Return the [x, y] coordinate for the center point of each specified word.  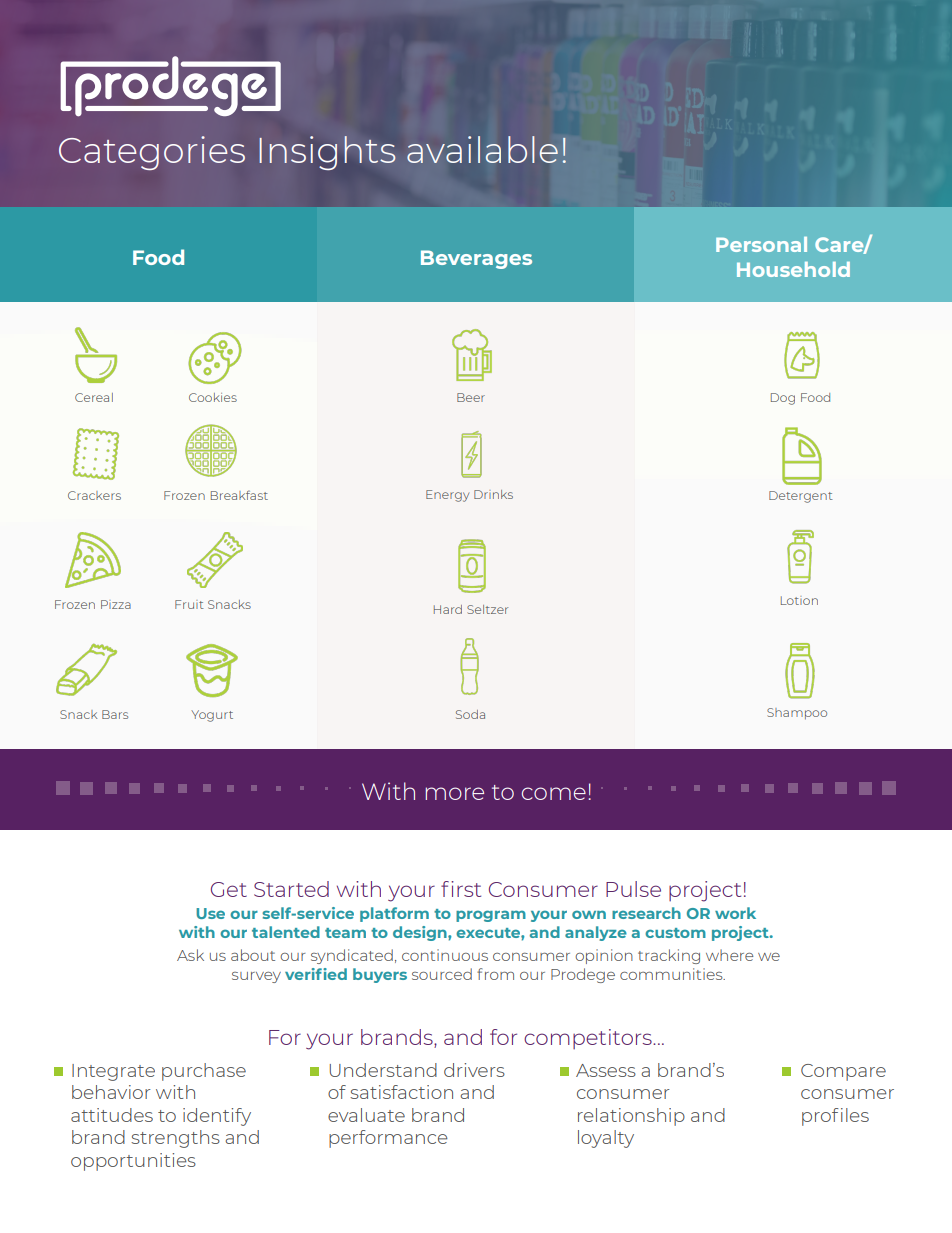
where [729, 955]
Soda [470, 714]
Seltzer [487, 609]
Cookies [213, 397]
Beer [471, 397]
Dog [783, 399]
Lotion [799, 600]
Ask [190, 955]
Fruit [189, 604]
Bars [115, 714]
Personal [761, 244]
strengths [175, 1139]
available [482, 149]
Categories [152, 153]
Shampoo [797, 714]
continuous [445, 955]
